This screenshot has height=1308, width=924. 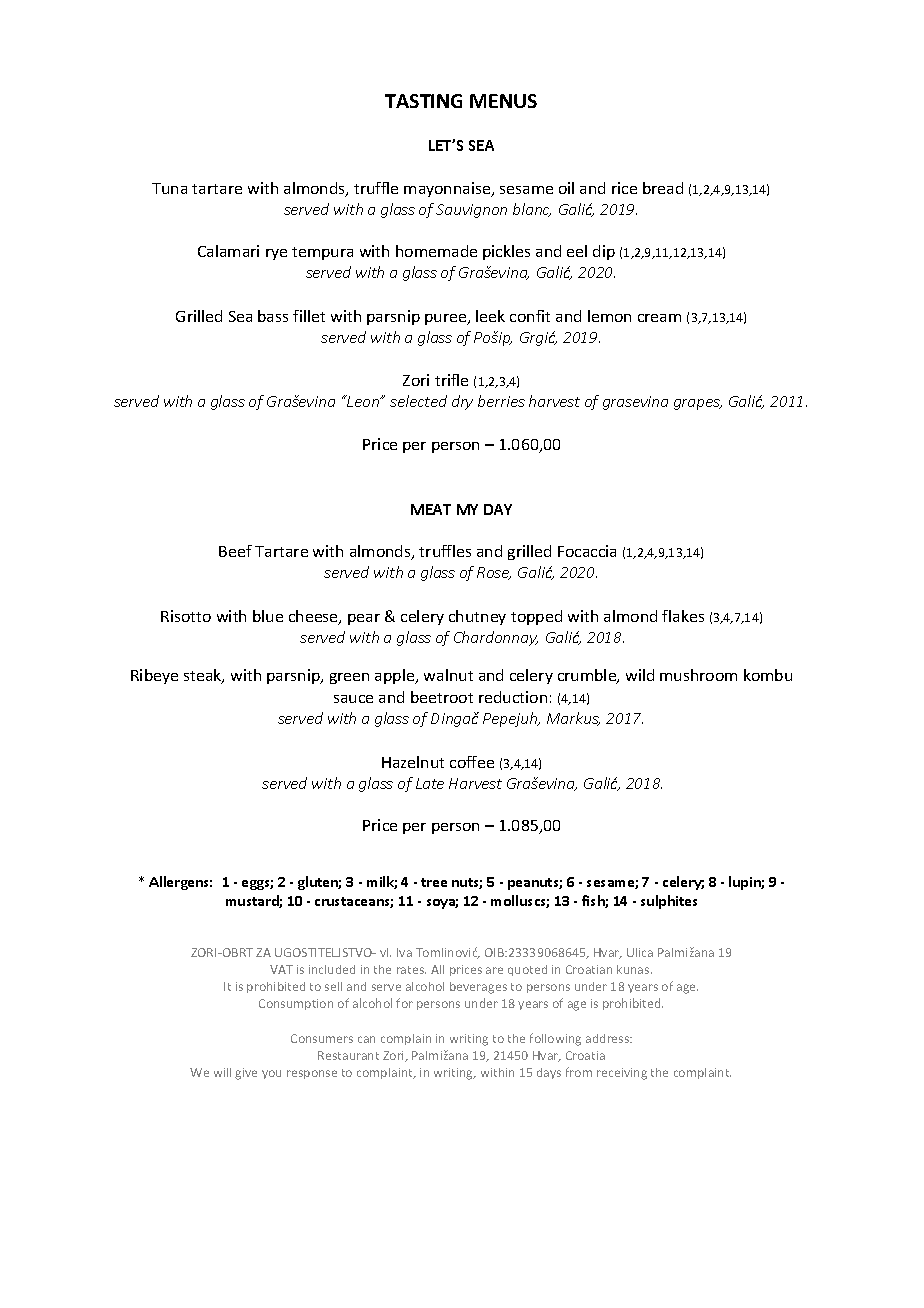 What do you see at coordinates (235, 551) in the screenshot?
I see `Beef` at bounding box center [235, 551].
